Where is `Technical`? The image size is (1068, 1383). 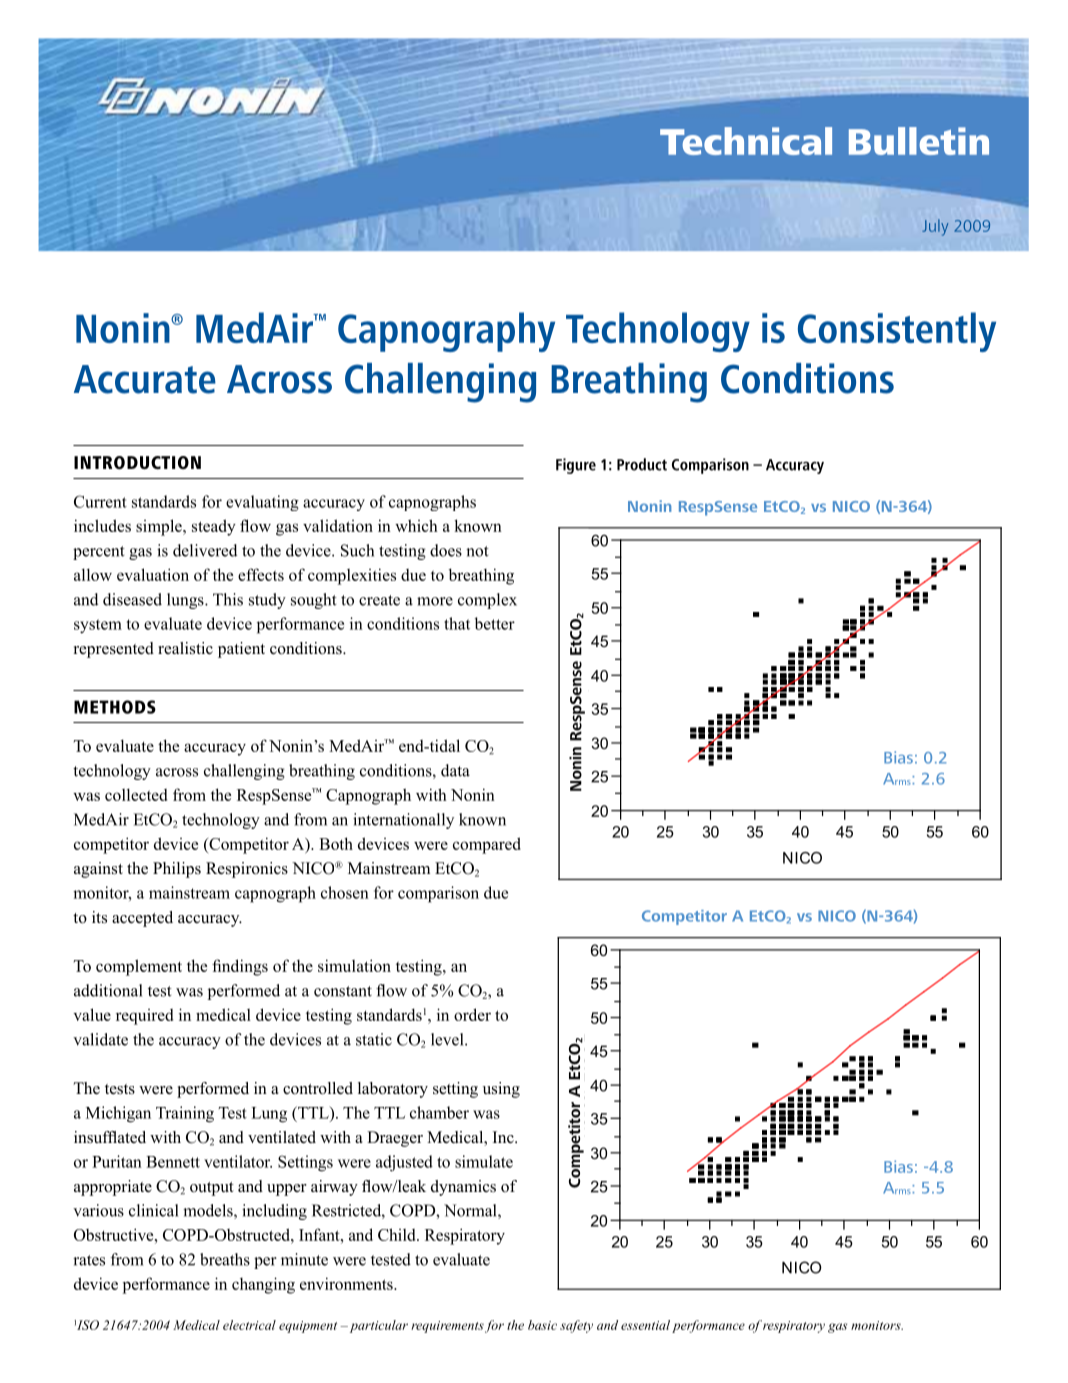 Technical is located at coordinates (746, 141).
